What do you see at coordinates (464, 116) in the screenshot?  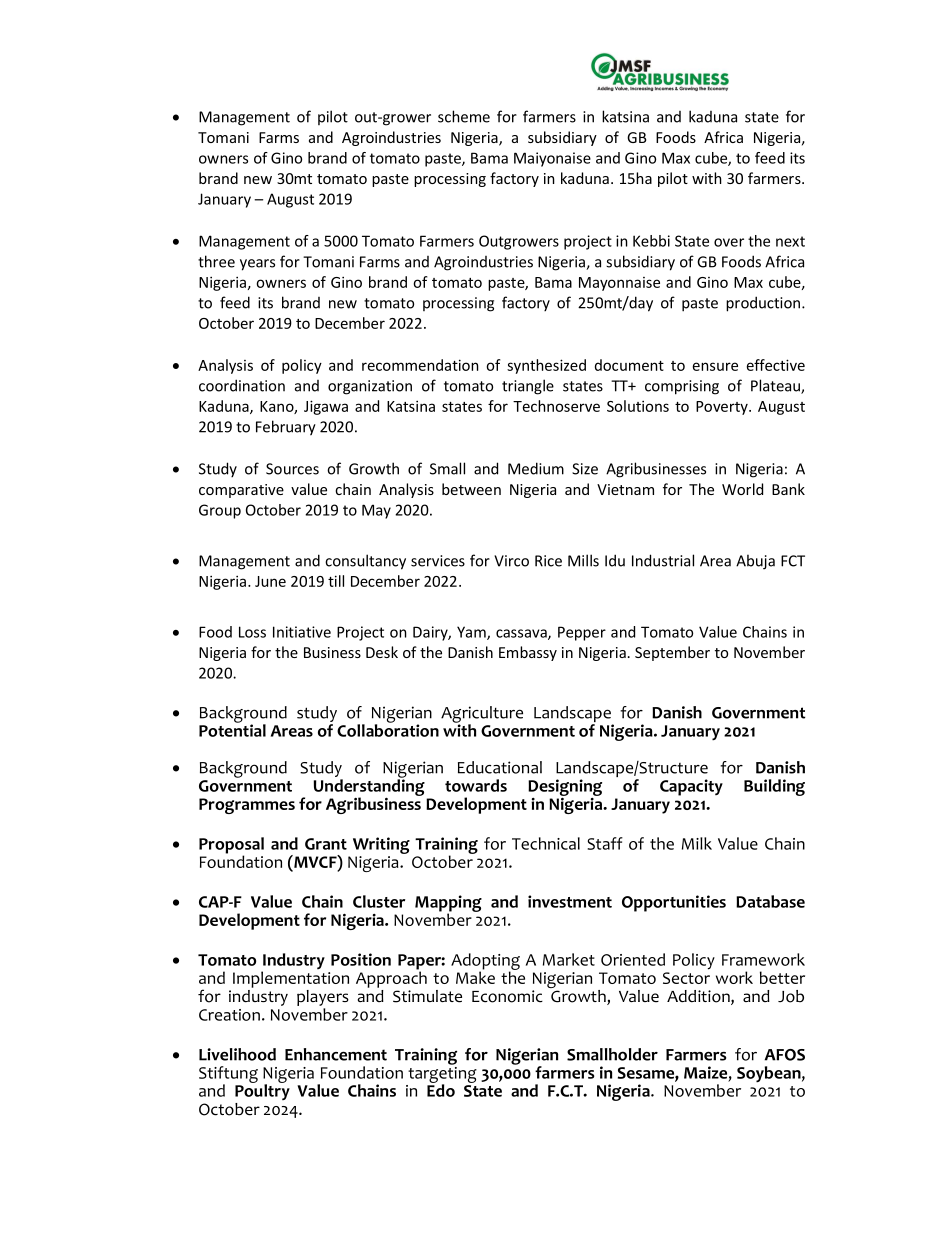 I see `scheme` at bounding box center [464, 116].
